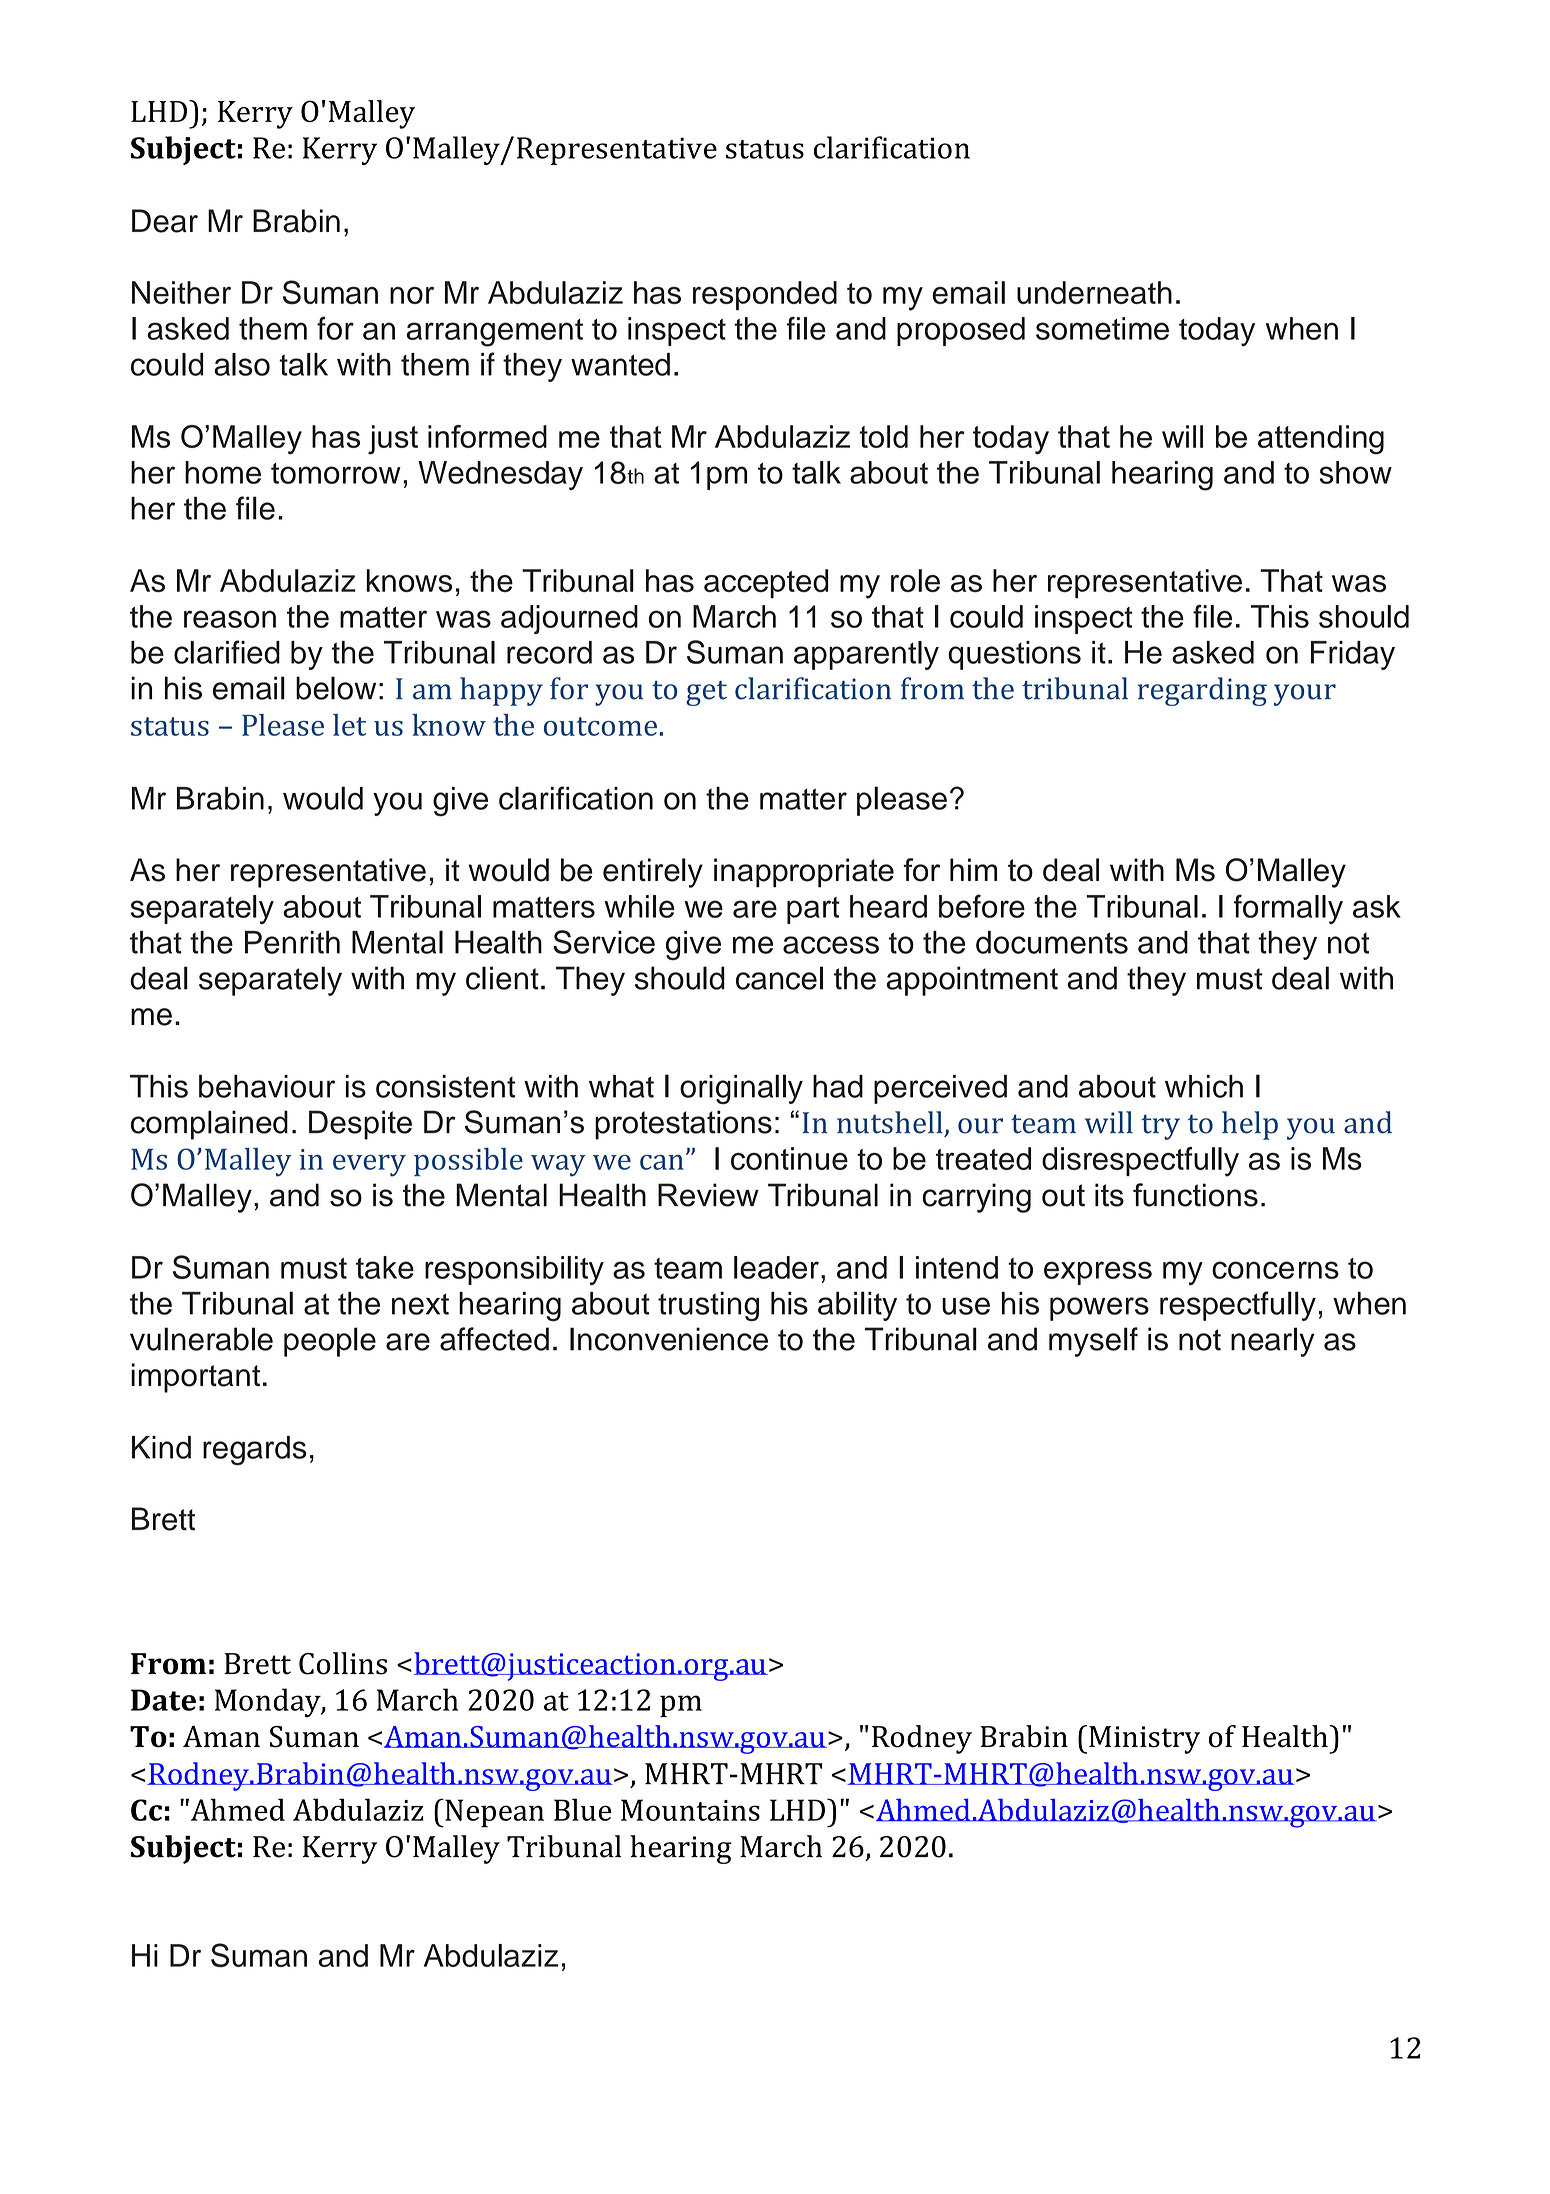  I want to click on Collins, so click(343, 1663).
